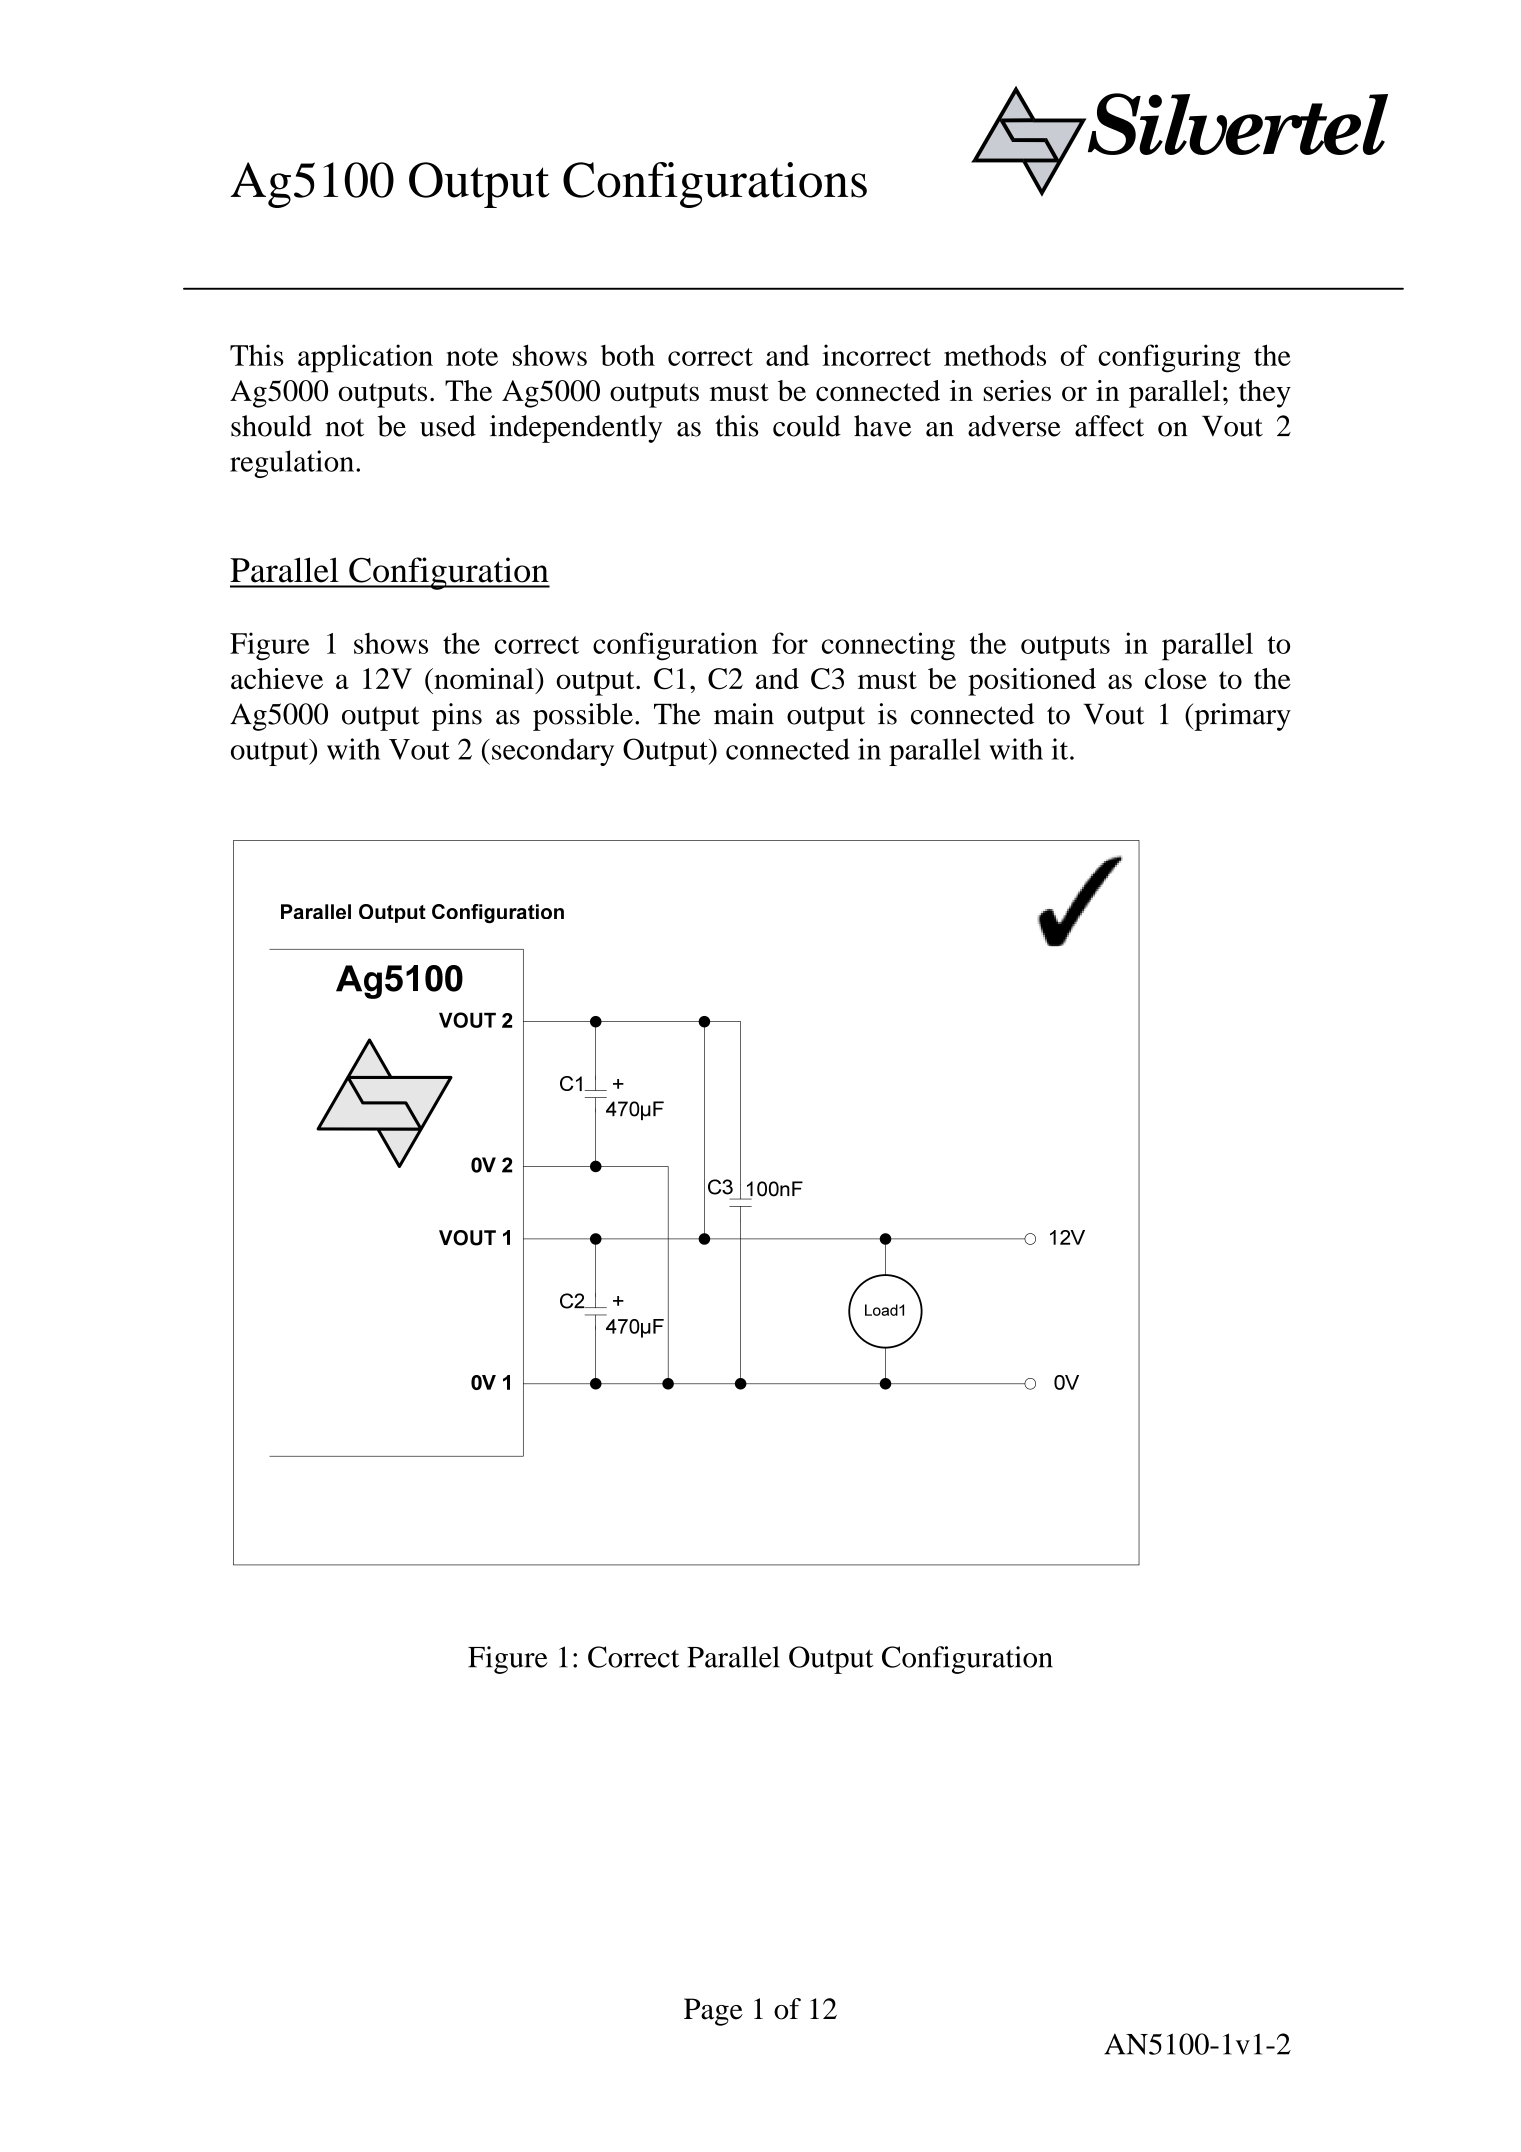 This document has height=2152, width=1521. Describe the element at coordinates (457, 717) in the document. I see `pins` at that location.
